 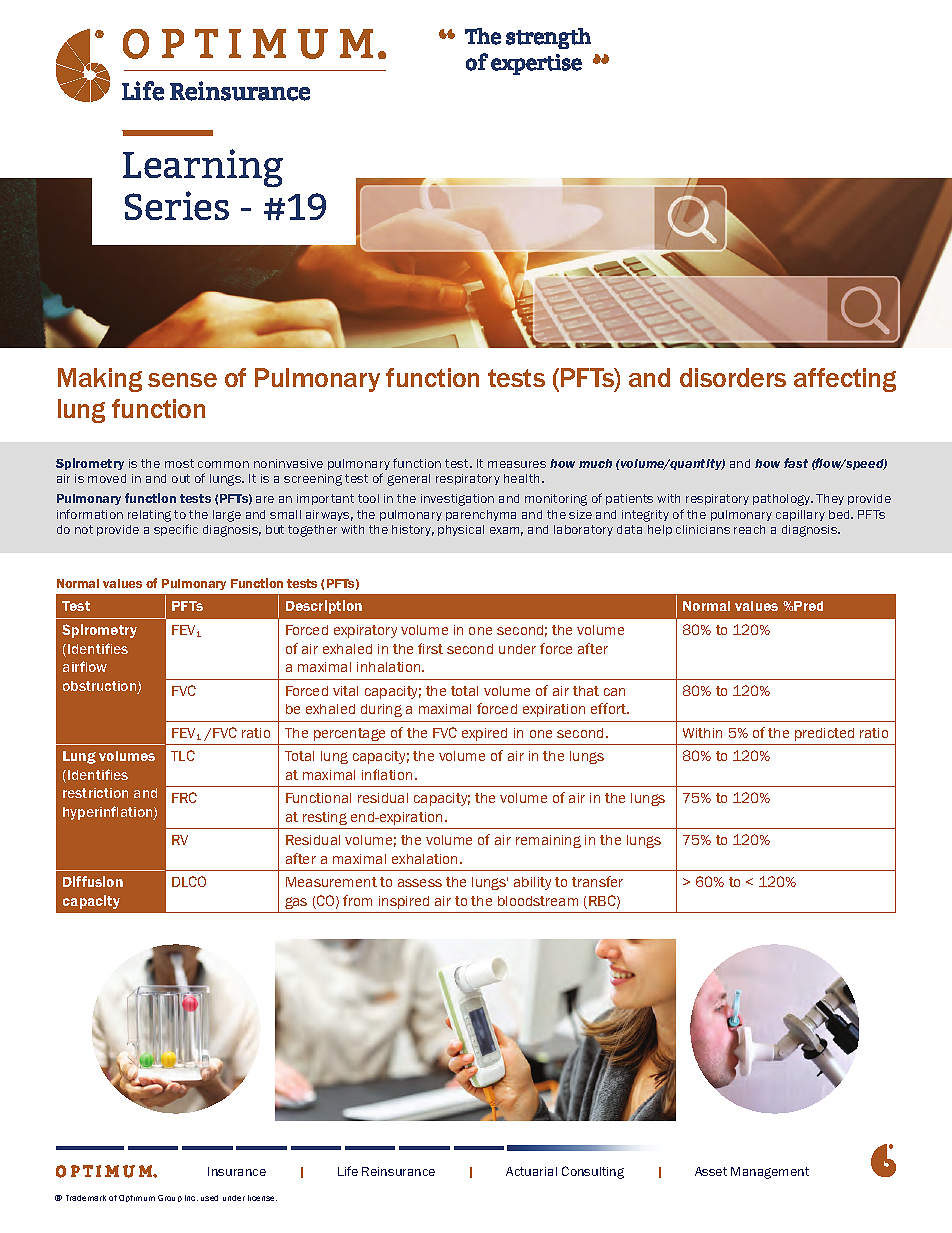 I want to click on disorders, so click(x=733, y=377).
